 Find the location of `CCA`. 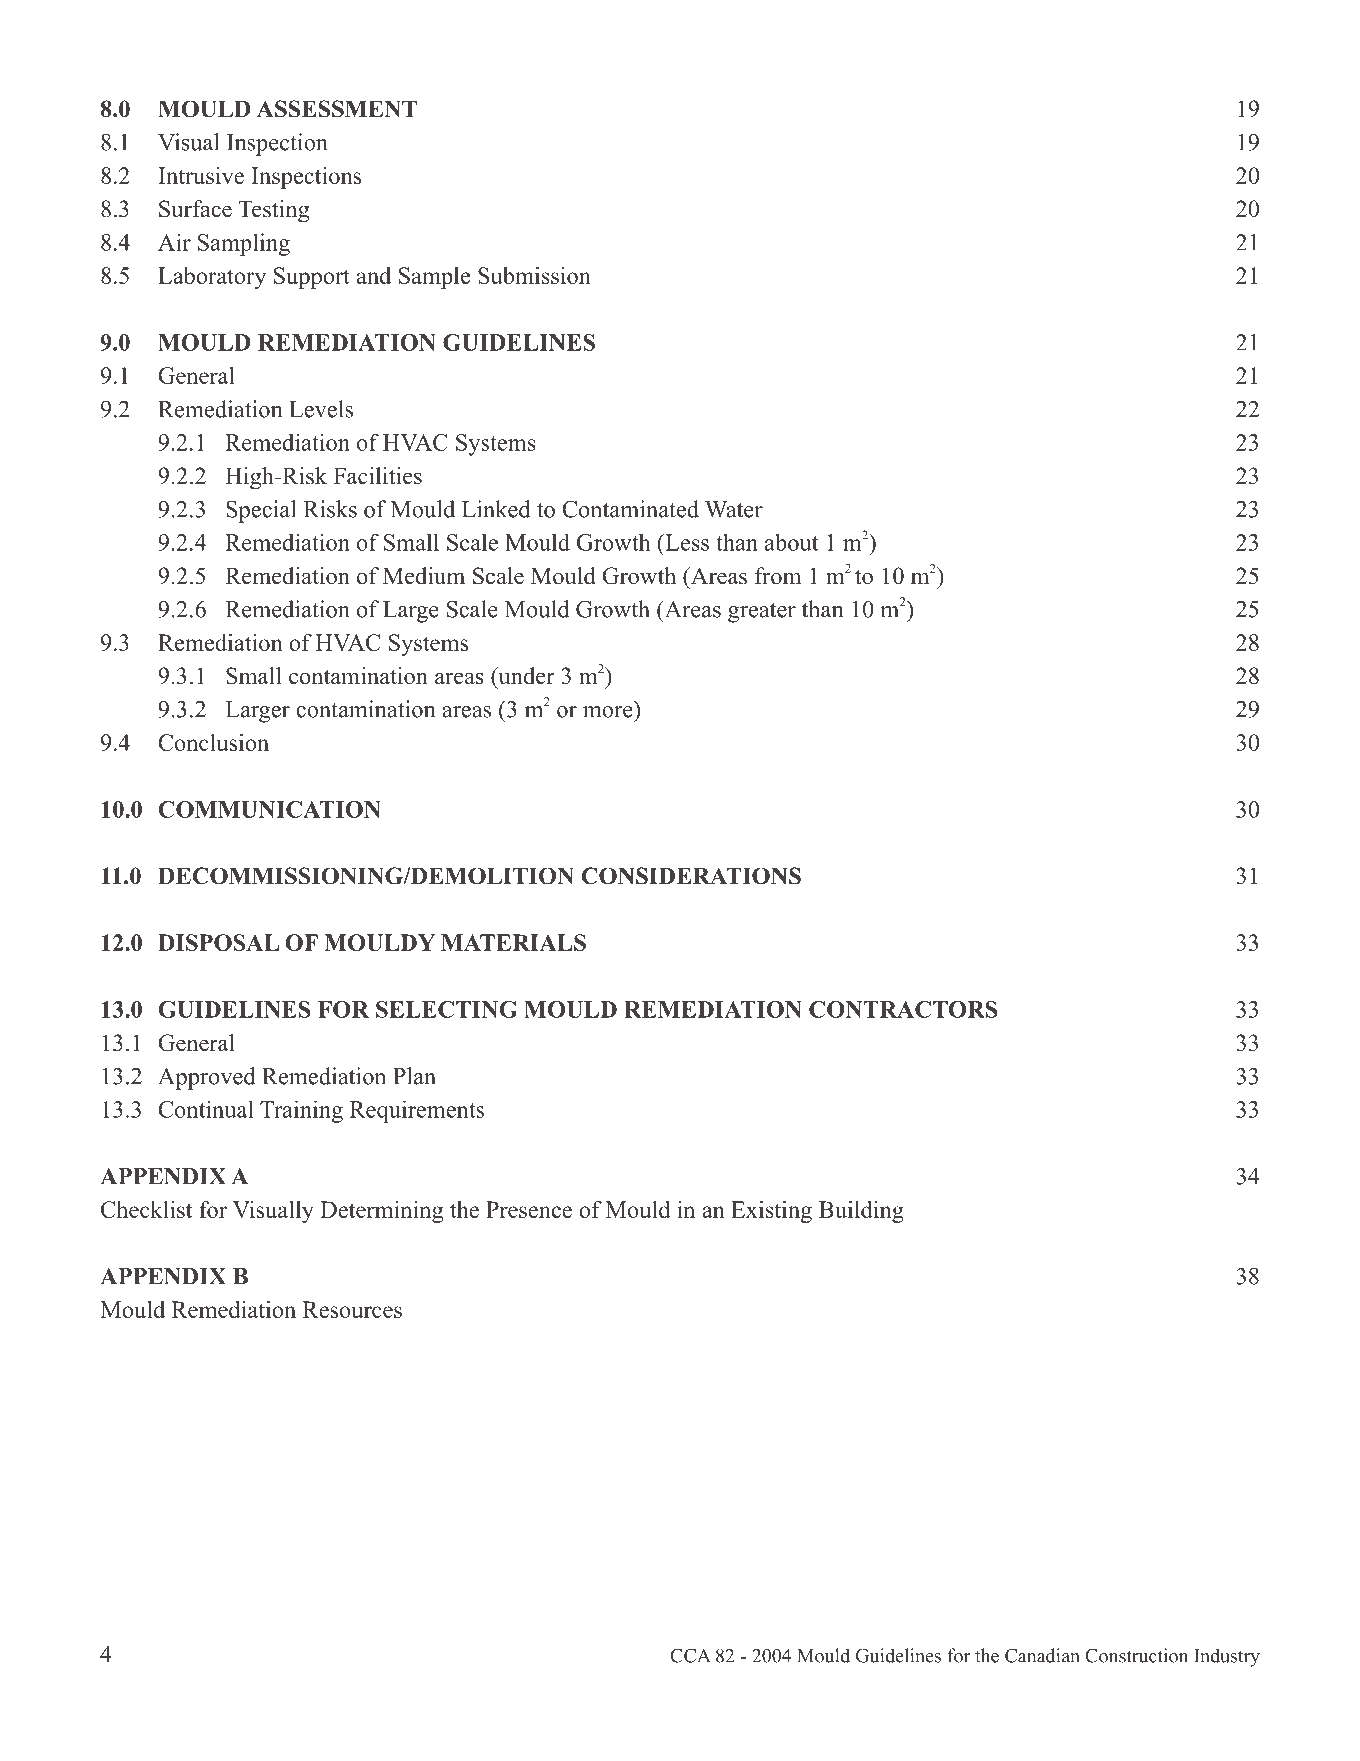

CCA is located at coordinates (690, 1655).
